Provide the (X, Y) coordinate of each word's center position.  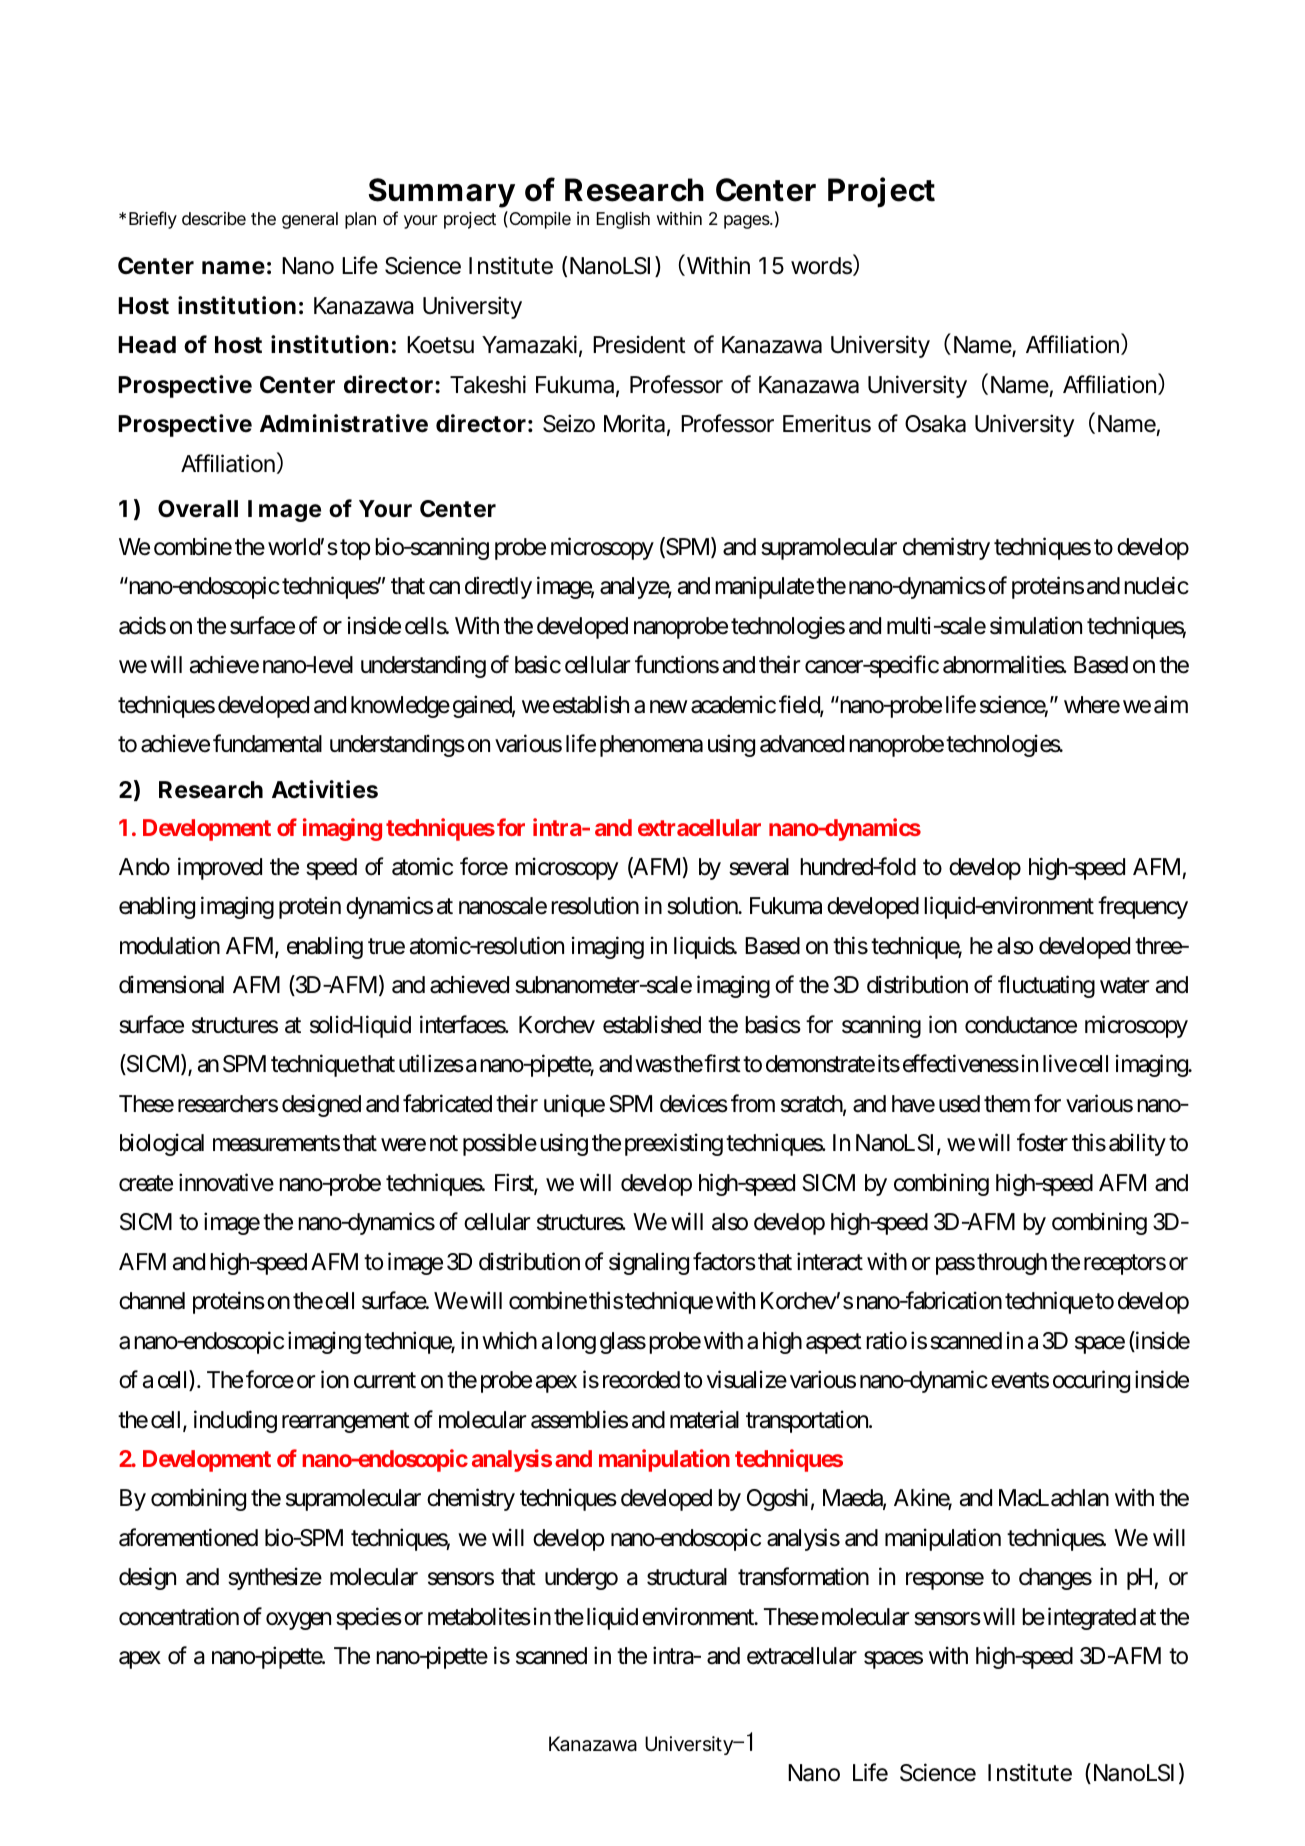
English (623, 220)
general (310, 220)
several (759, 867)
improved (220, 868)
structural (687, 1577)
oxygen (298, 1621)
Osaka (935, 424)
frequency (1143, 908)
